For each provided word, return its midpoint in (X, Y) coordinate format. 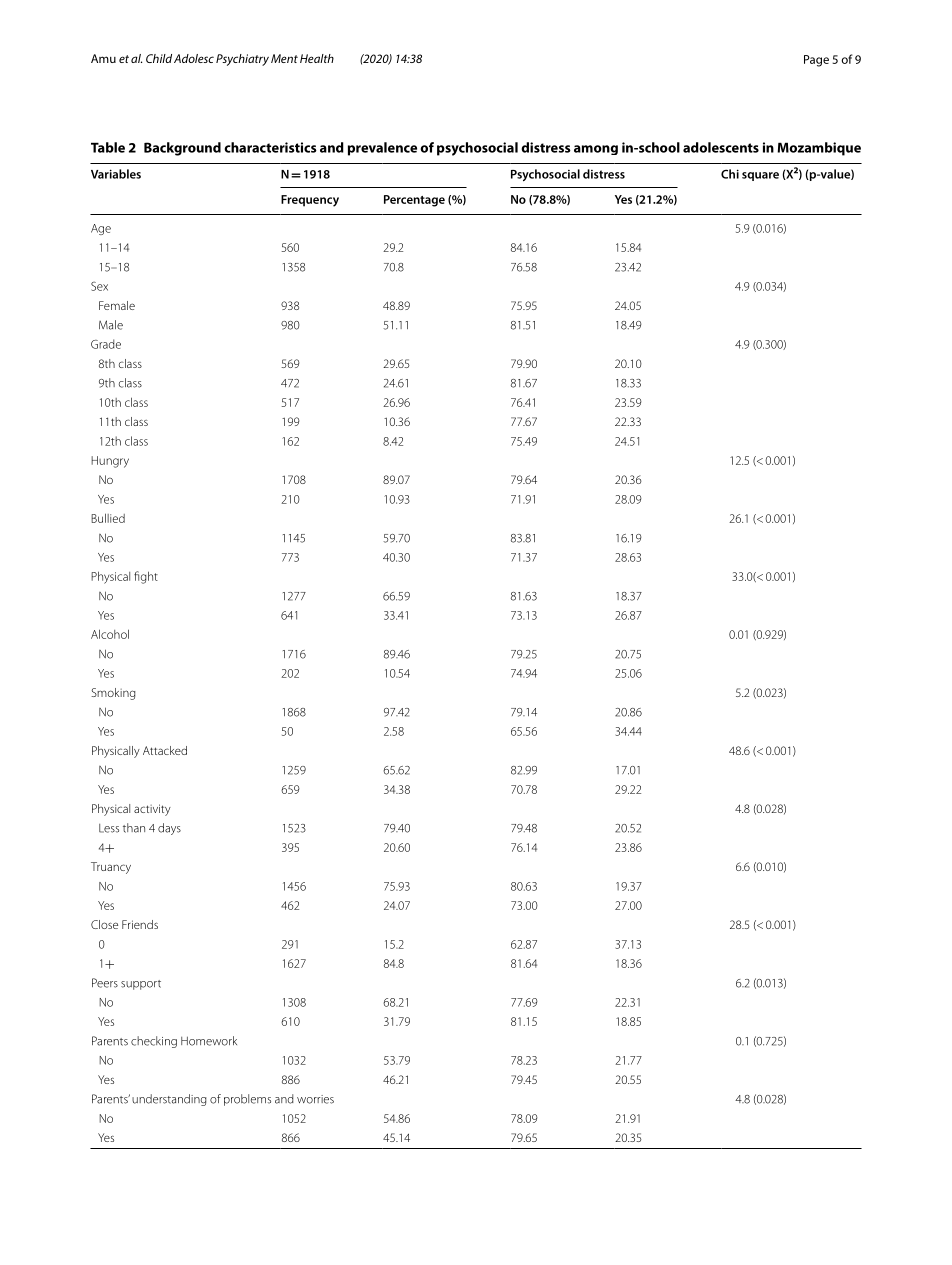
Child (159, 58)
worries (315, 1099)
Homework (209, 1041)
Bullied (108, 518)
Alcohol (110, 634)
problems (247, 1100)
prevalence (382, 149)
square (760, 176)
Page (816, 61)
